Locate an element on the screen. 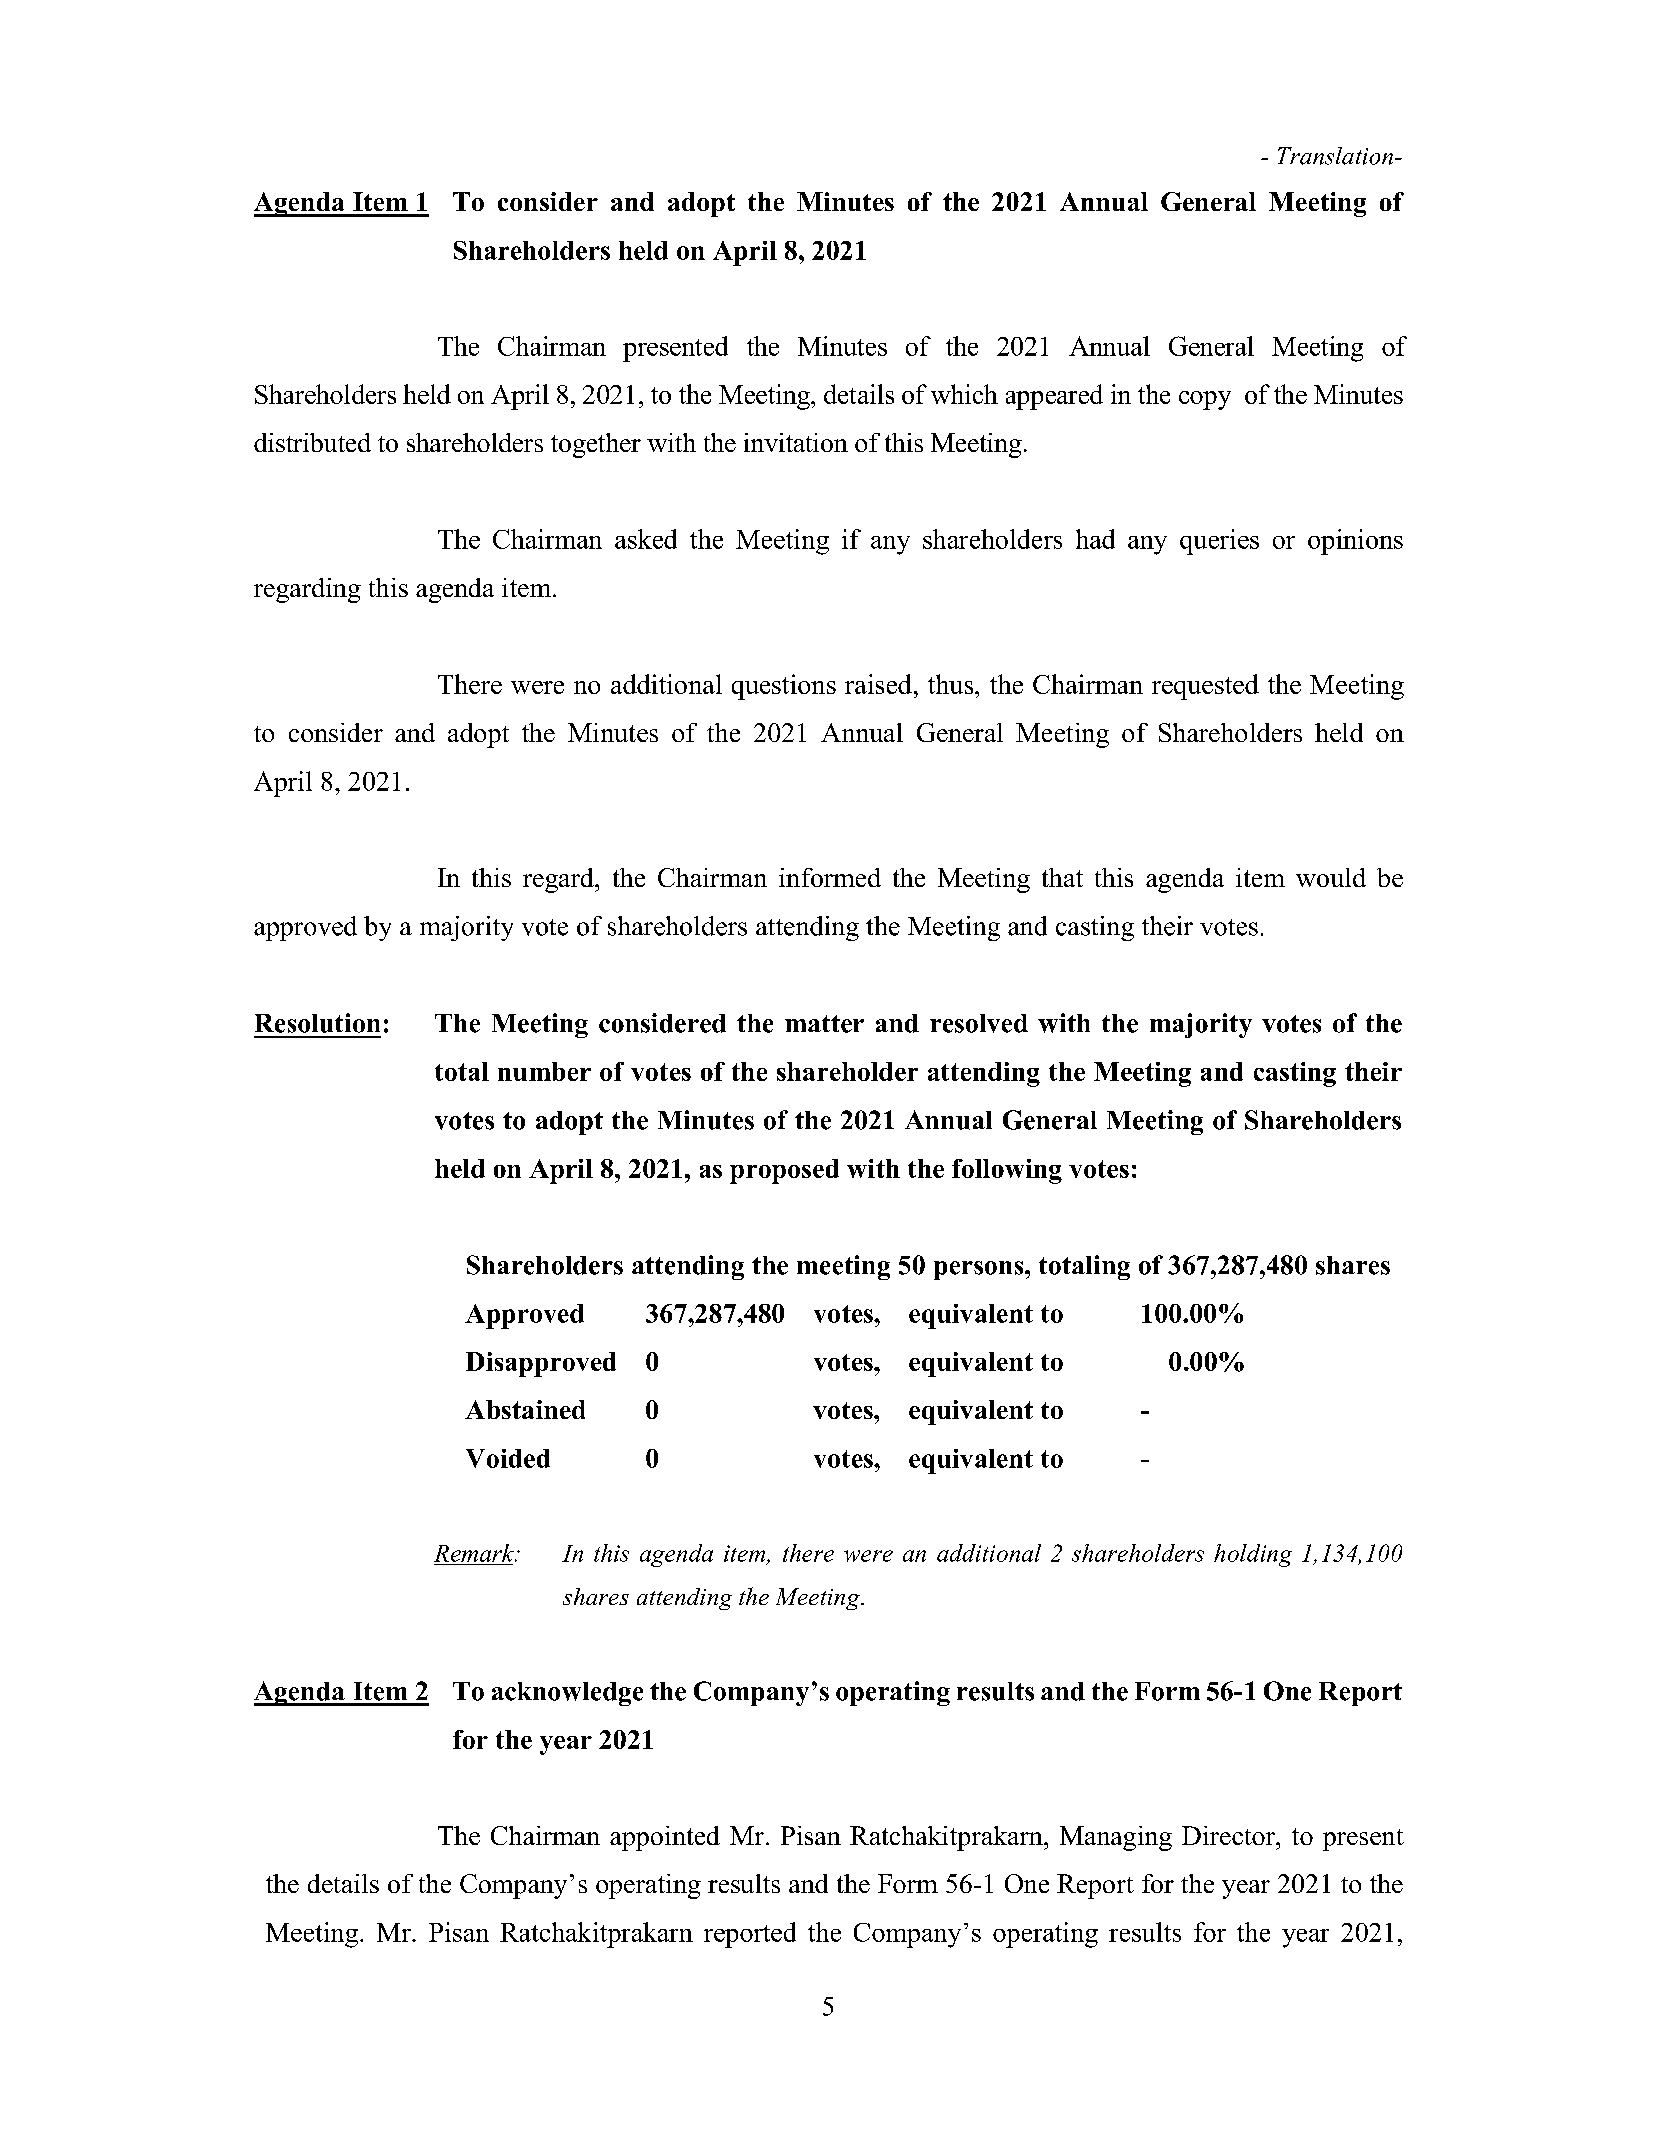  appointed is located at coordinates (665, 1838).
